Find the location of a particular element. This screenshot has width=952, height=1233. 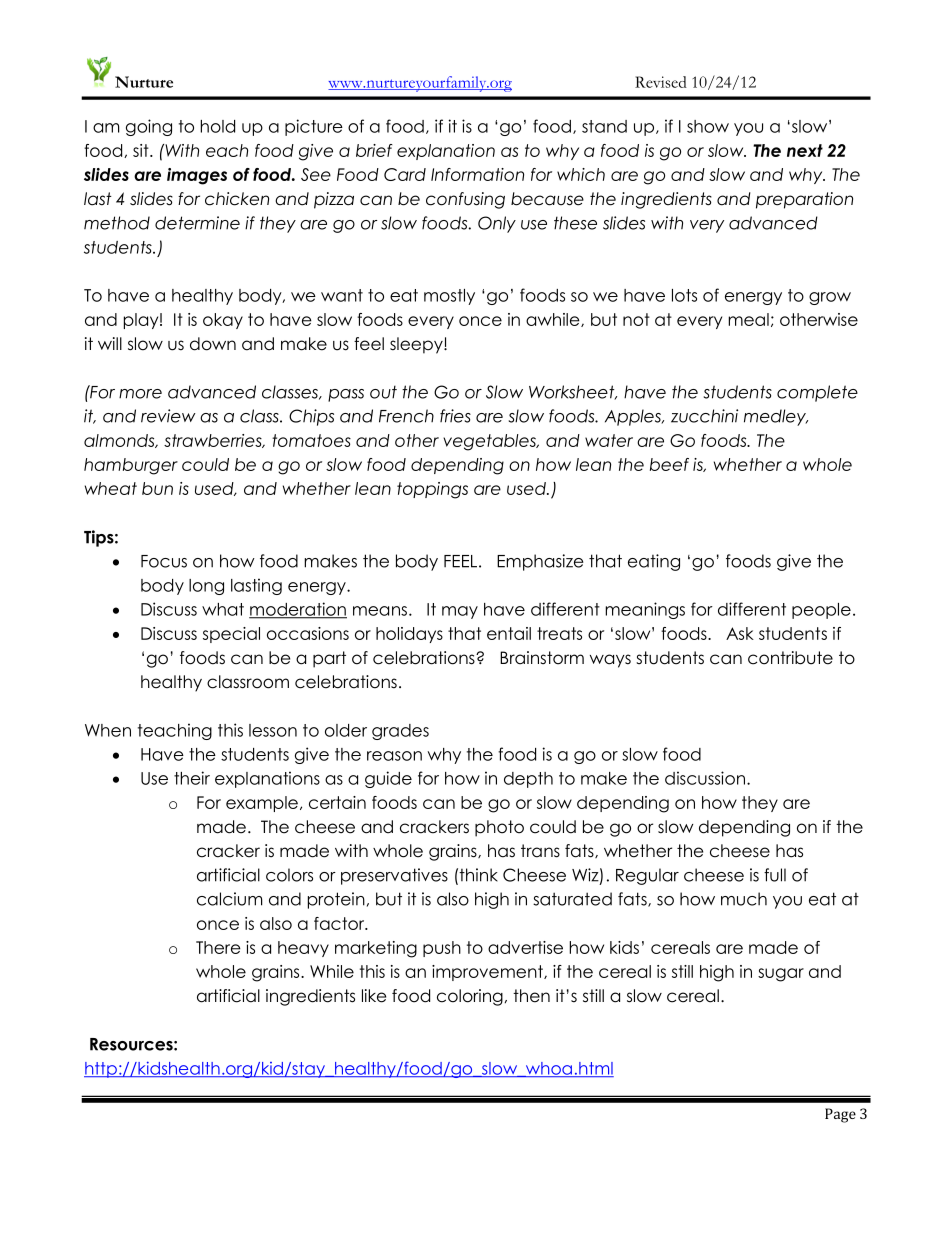

show is located at coordinates (708, 126).
